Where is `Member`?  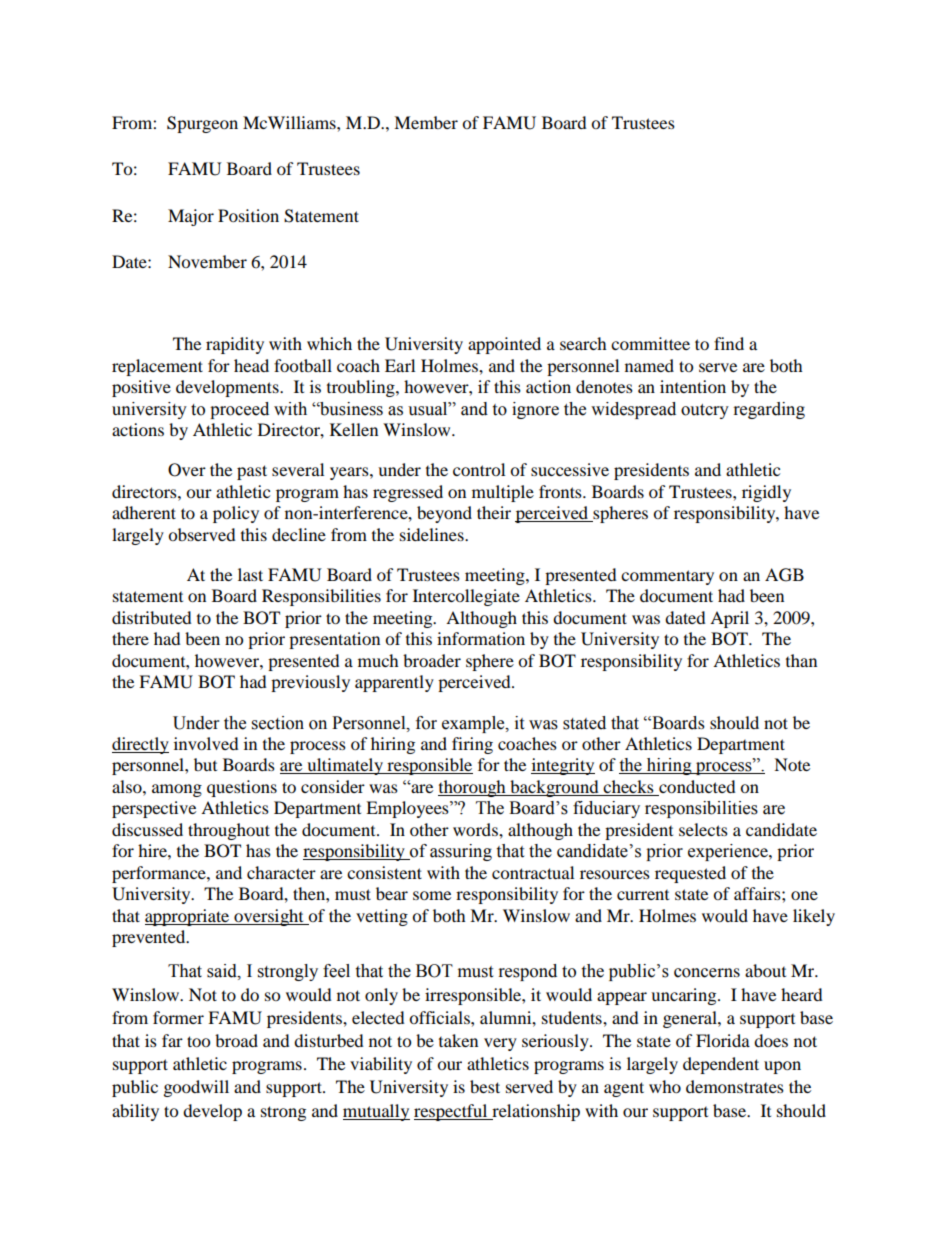
Member is located at coordinates (426, 122).
